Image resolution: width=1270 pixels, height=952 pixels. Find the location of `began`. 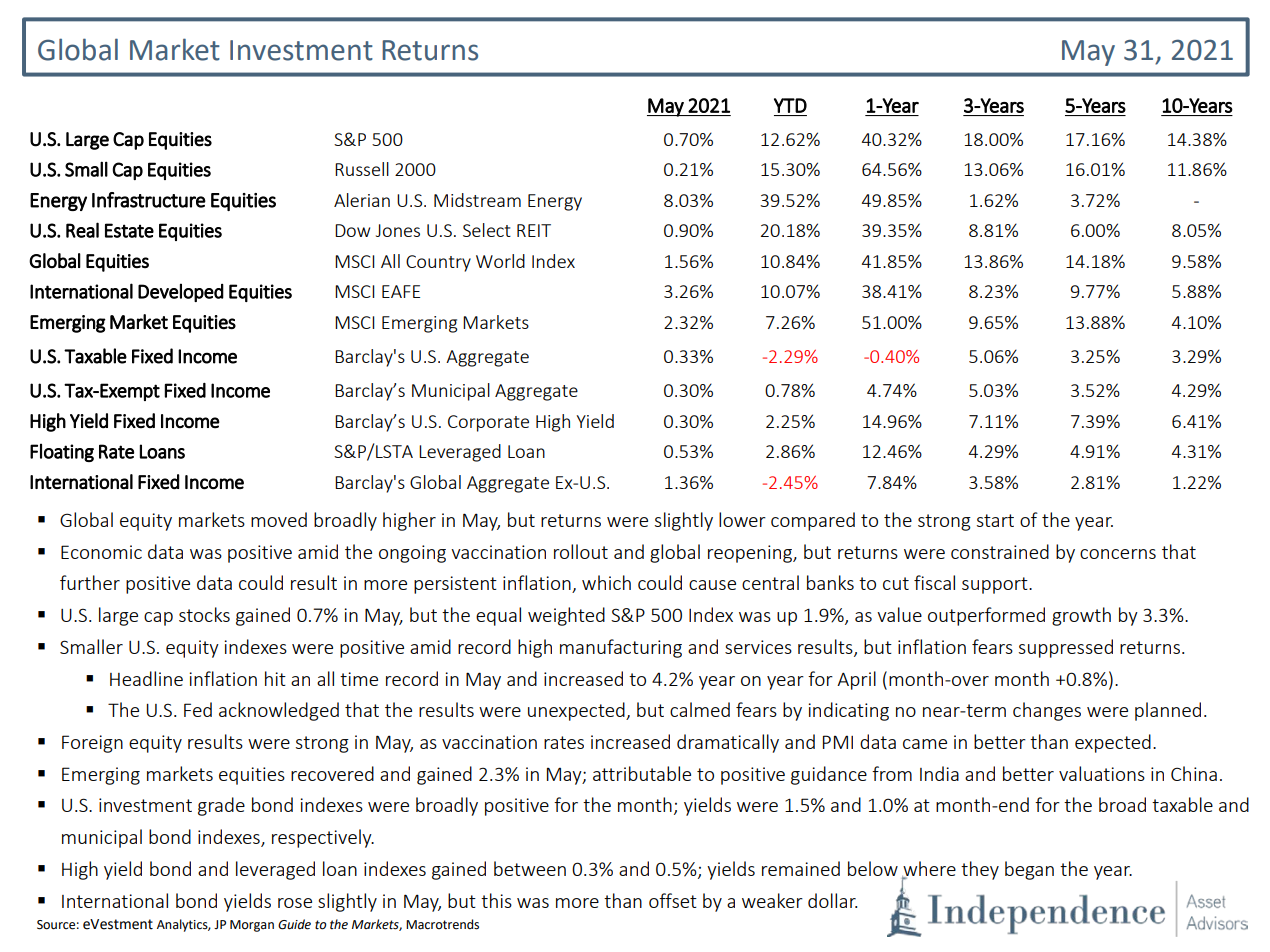

began is located at coordinates (1029, 870).
